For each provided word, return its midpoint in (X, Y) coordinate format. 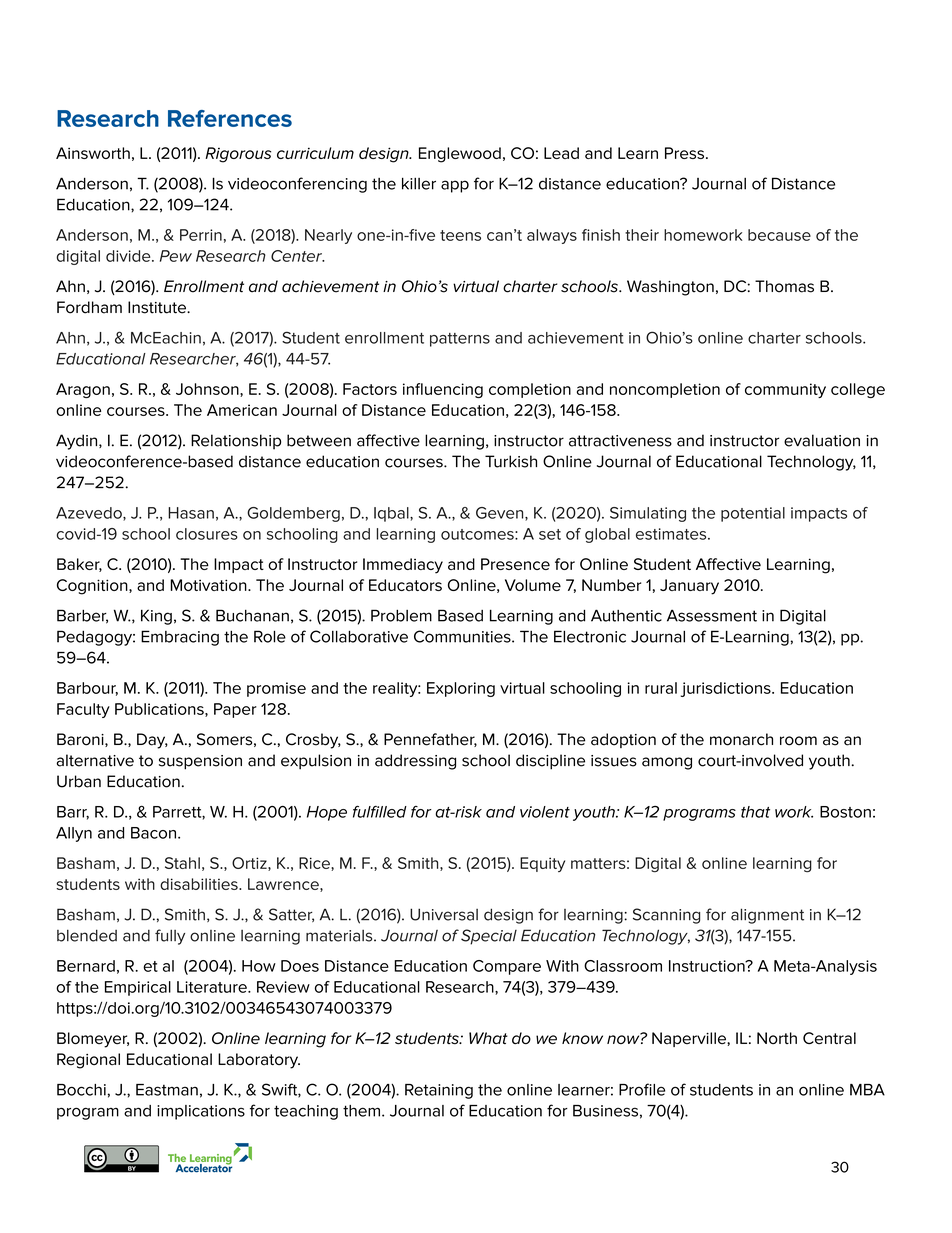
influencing (443, 390)
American (242, 410)
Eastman (167, 1090)
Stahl (182, 863)
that (755, 812)
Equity (542, 864)
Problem (401, 615)
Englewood (460, 155)
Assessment (712, 615)
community (785, 390)
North (777, 1038)
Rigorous (238, 155)
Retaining (439, 1091)
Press (686, 153)
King (156, 617)
